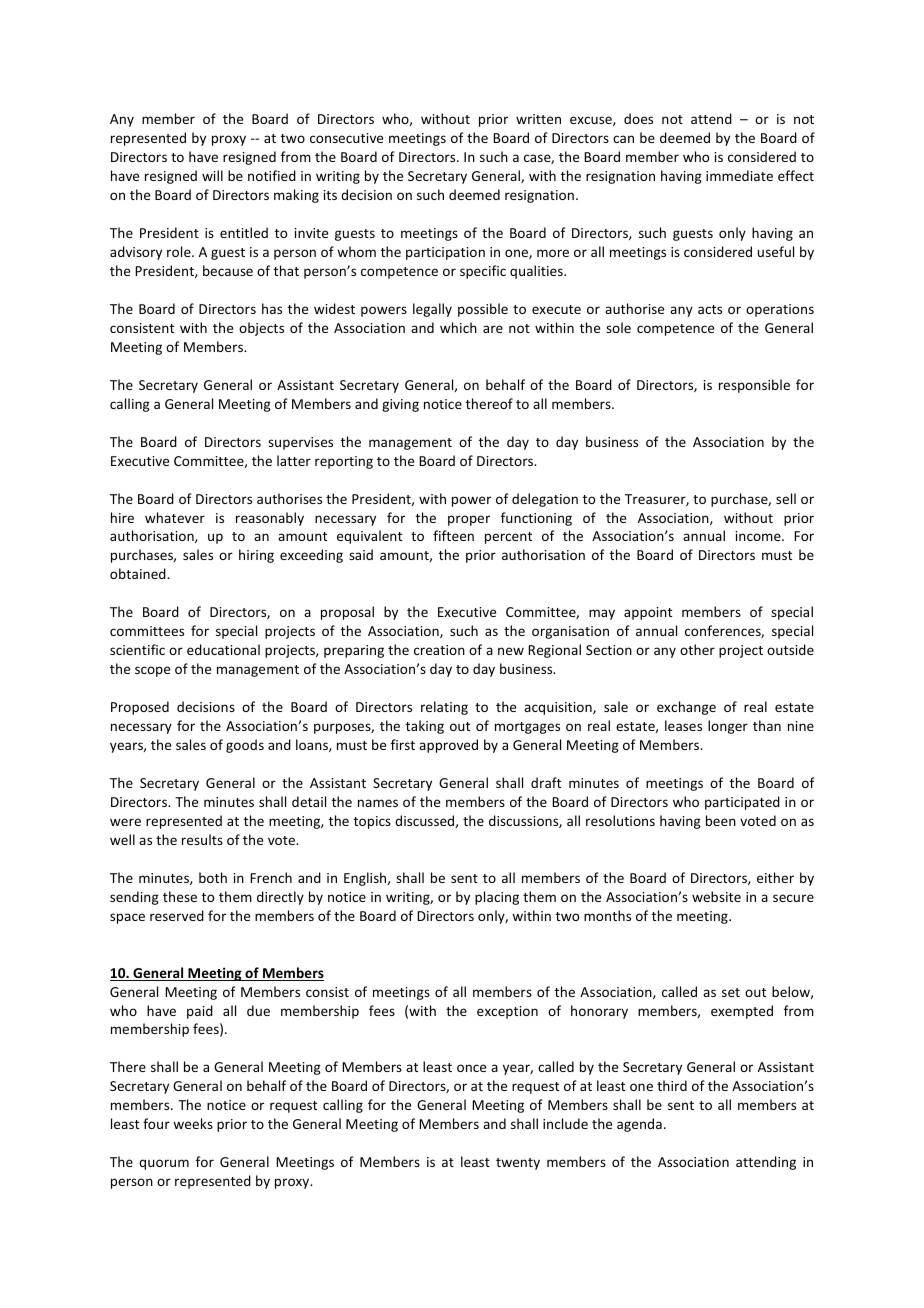  Describe the element at coordinates (697, 649) in the screenshot. I see `other` at that location.
